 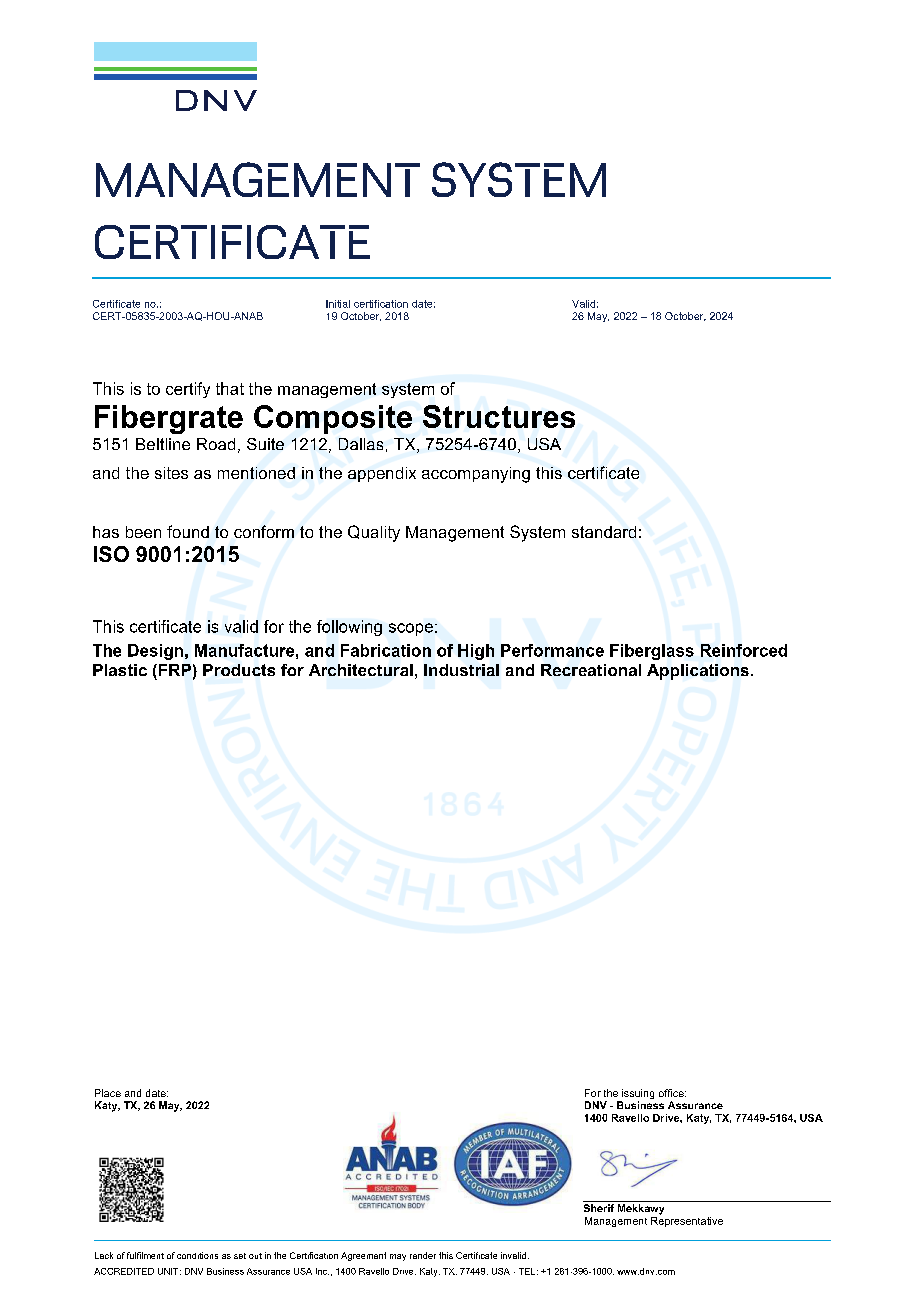 What do you see at coordinates (361, 670) in the screenshot?
I see `Architectural` at bounding box center [361, 670].
